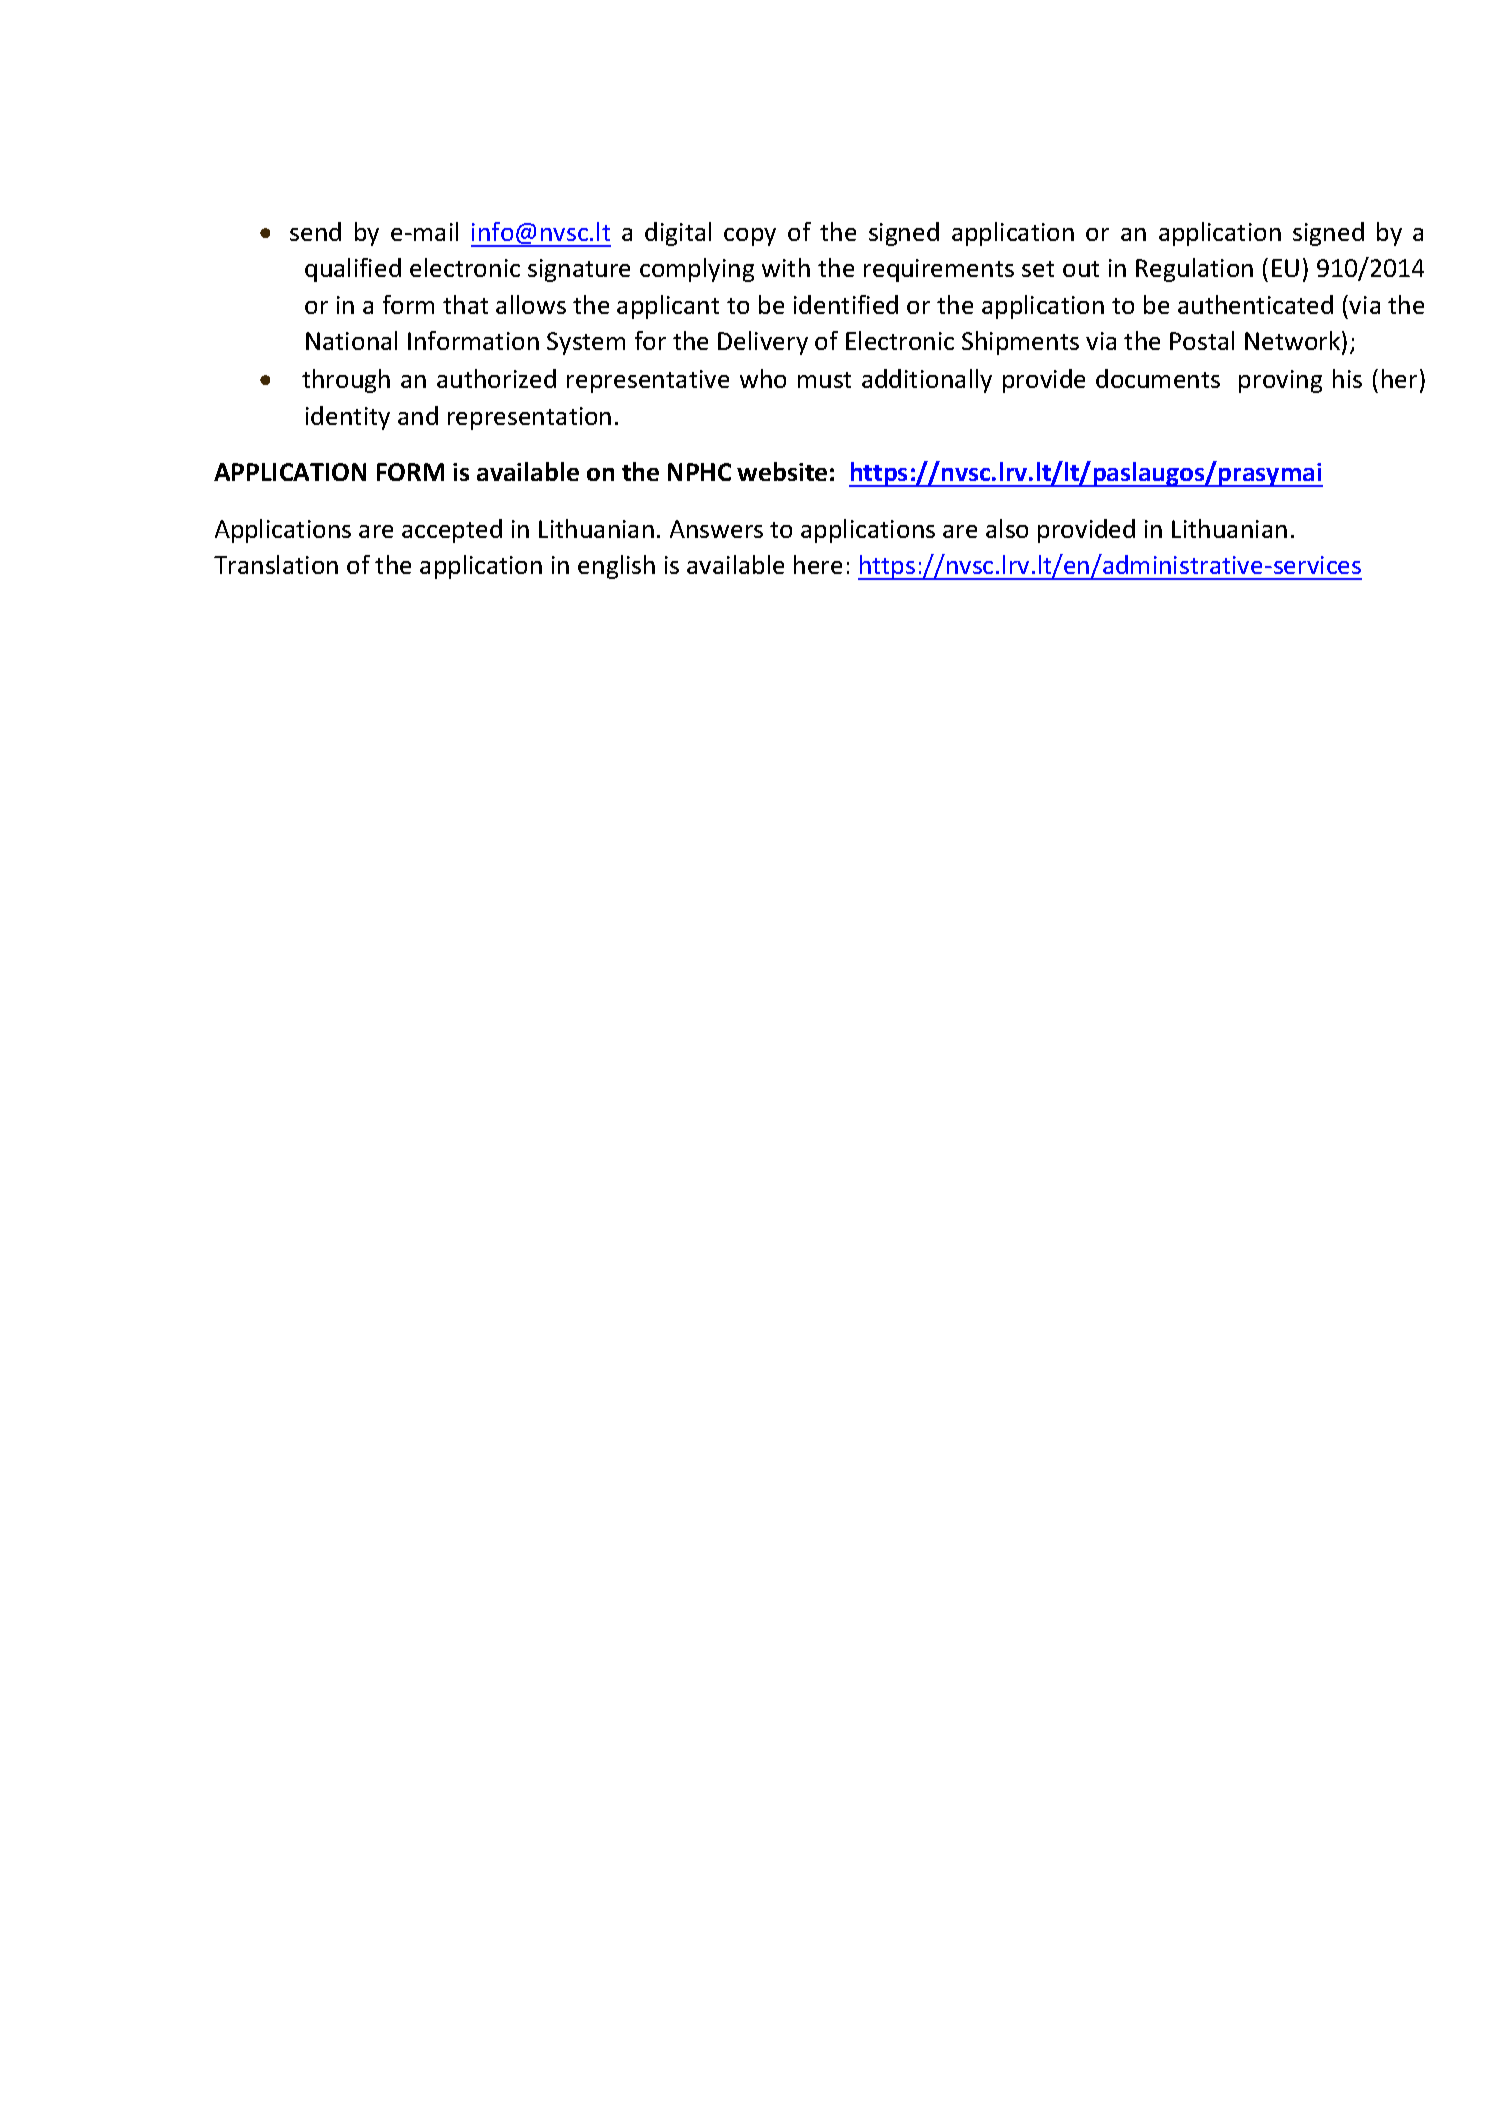 This screenshot has height=2117, width=1497. What do you see at coordinates (1194, 270) in the screenshot?
I see `Regulation` at bounding box center [1194, 270].
